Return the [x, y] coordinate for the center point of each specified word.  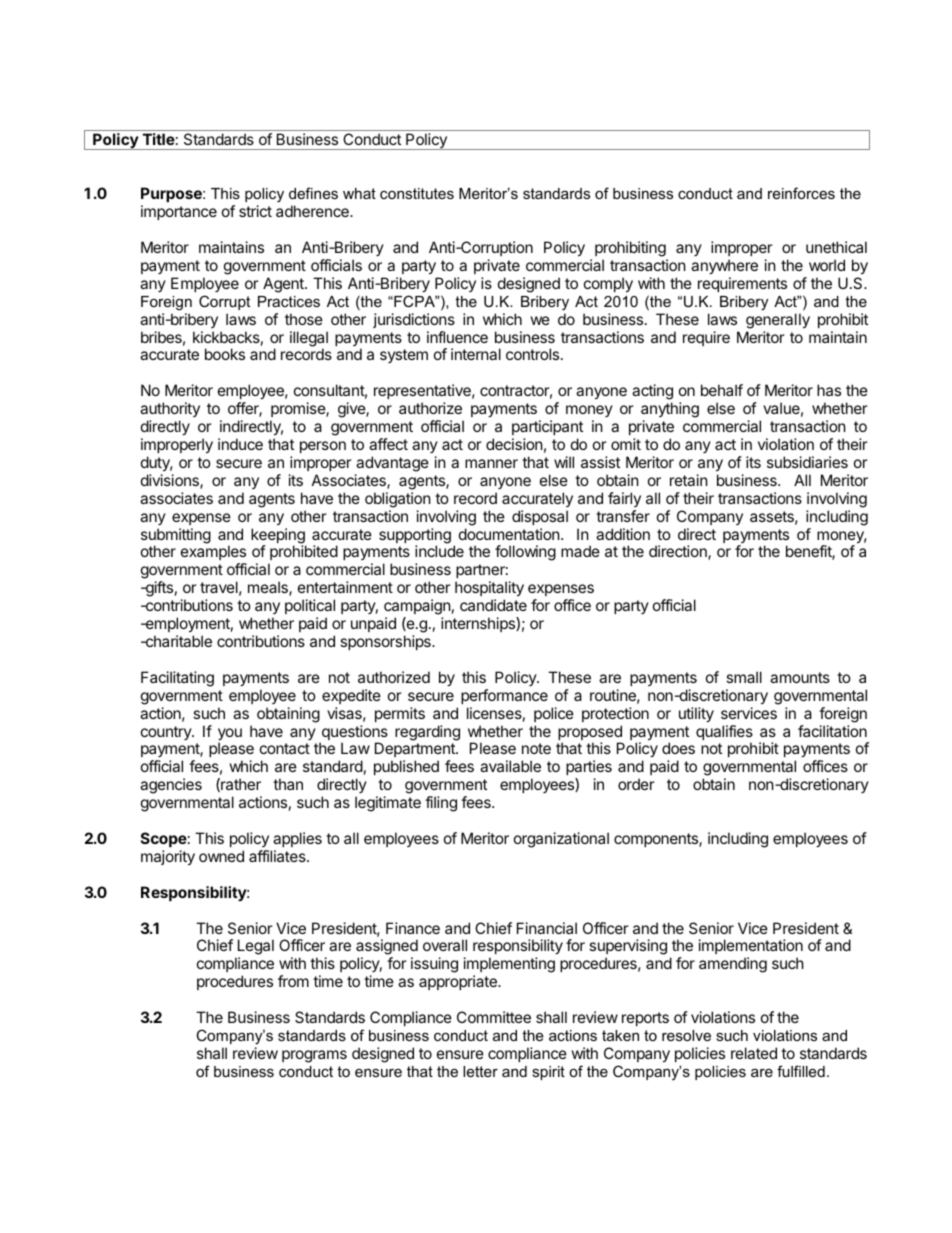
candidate [493, 605]
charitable [177, 641]
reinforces [801, 193]
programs [314, 1056]
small [744, 677]
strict [255, 211]
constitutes [417, 193]
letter [480, 1071]
